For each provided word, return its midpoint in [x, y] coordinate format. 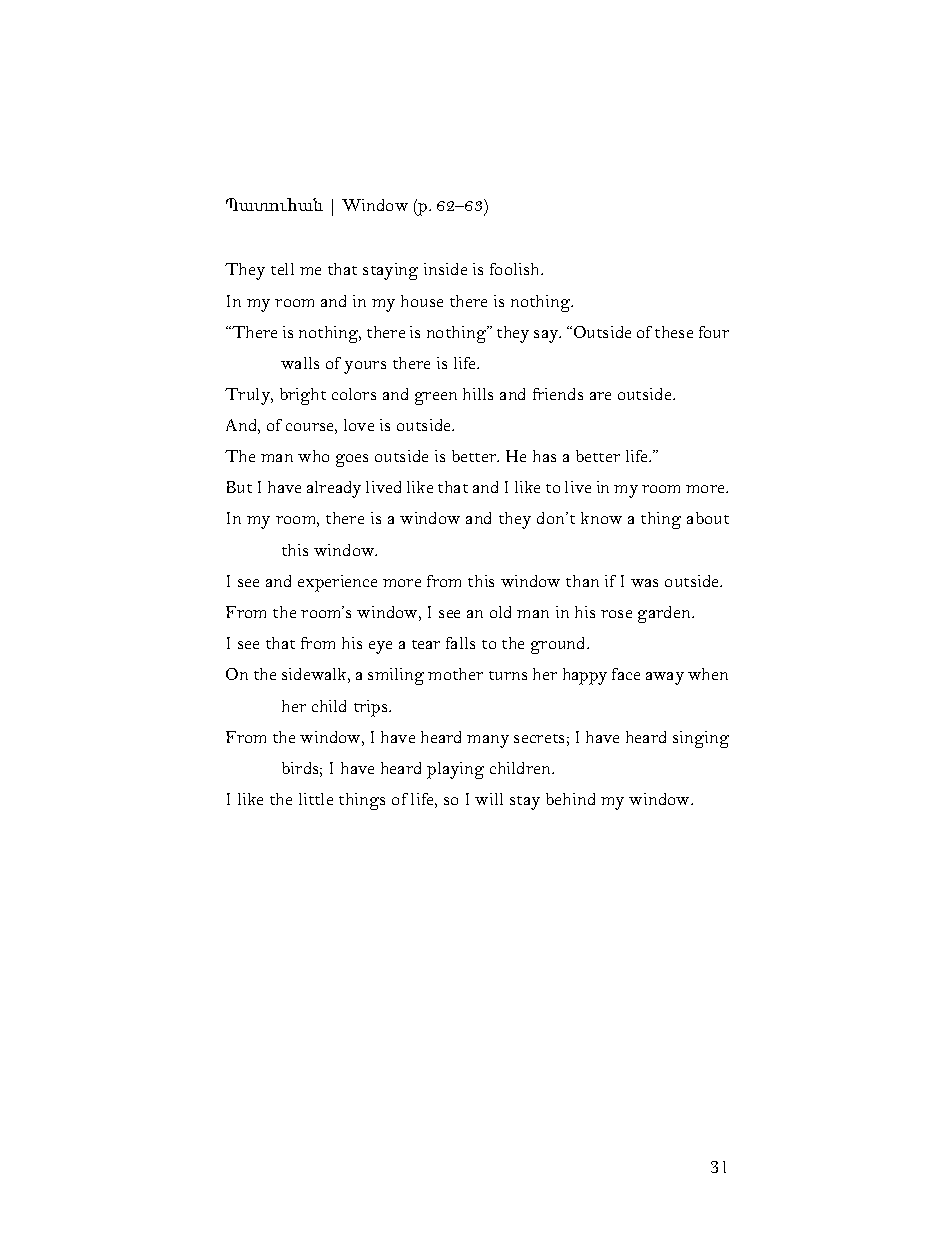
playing [455, 770]
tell [282, 269]
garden [665, 614]
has [544, 456]
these [674, 332]
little [316, 799]
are [600, 396]
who [313, 456]
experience [337, 583]
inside [445, 269]
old [500, 612]
